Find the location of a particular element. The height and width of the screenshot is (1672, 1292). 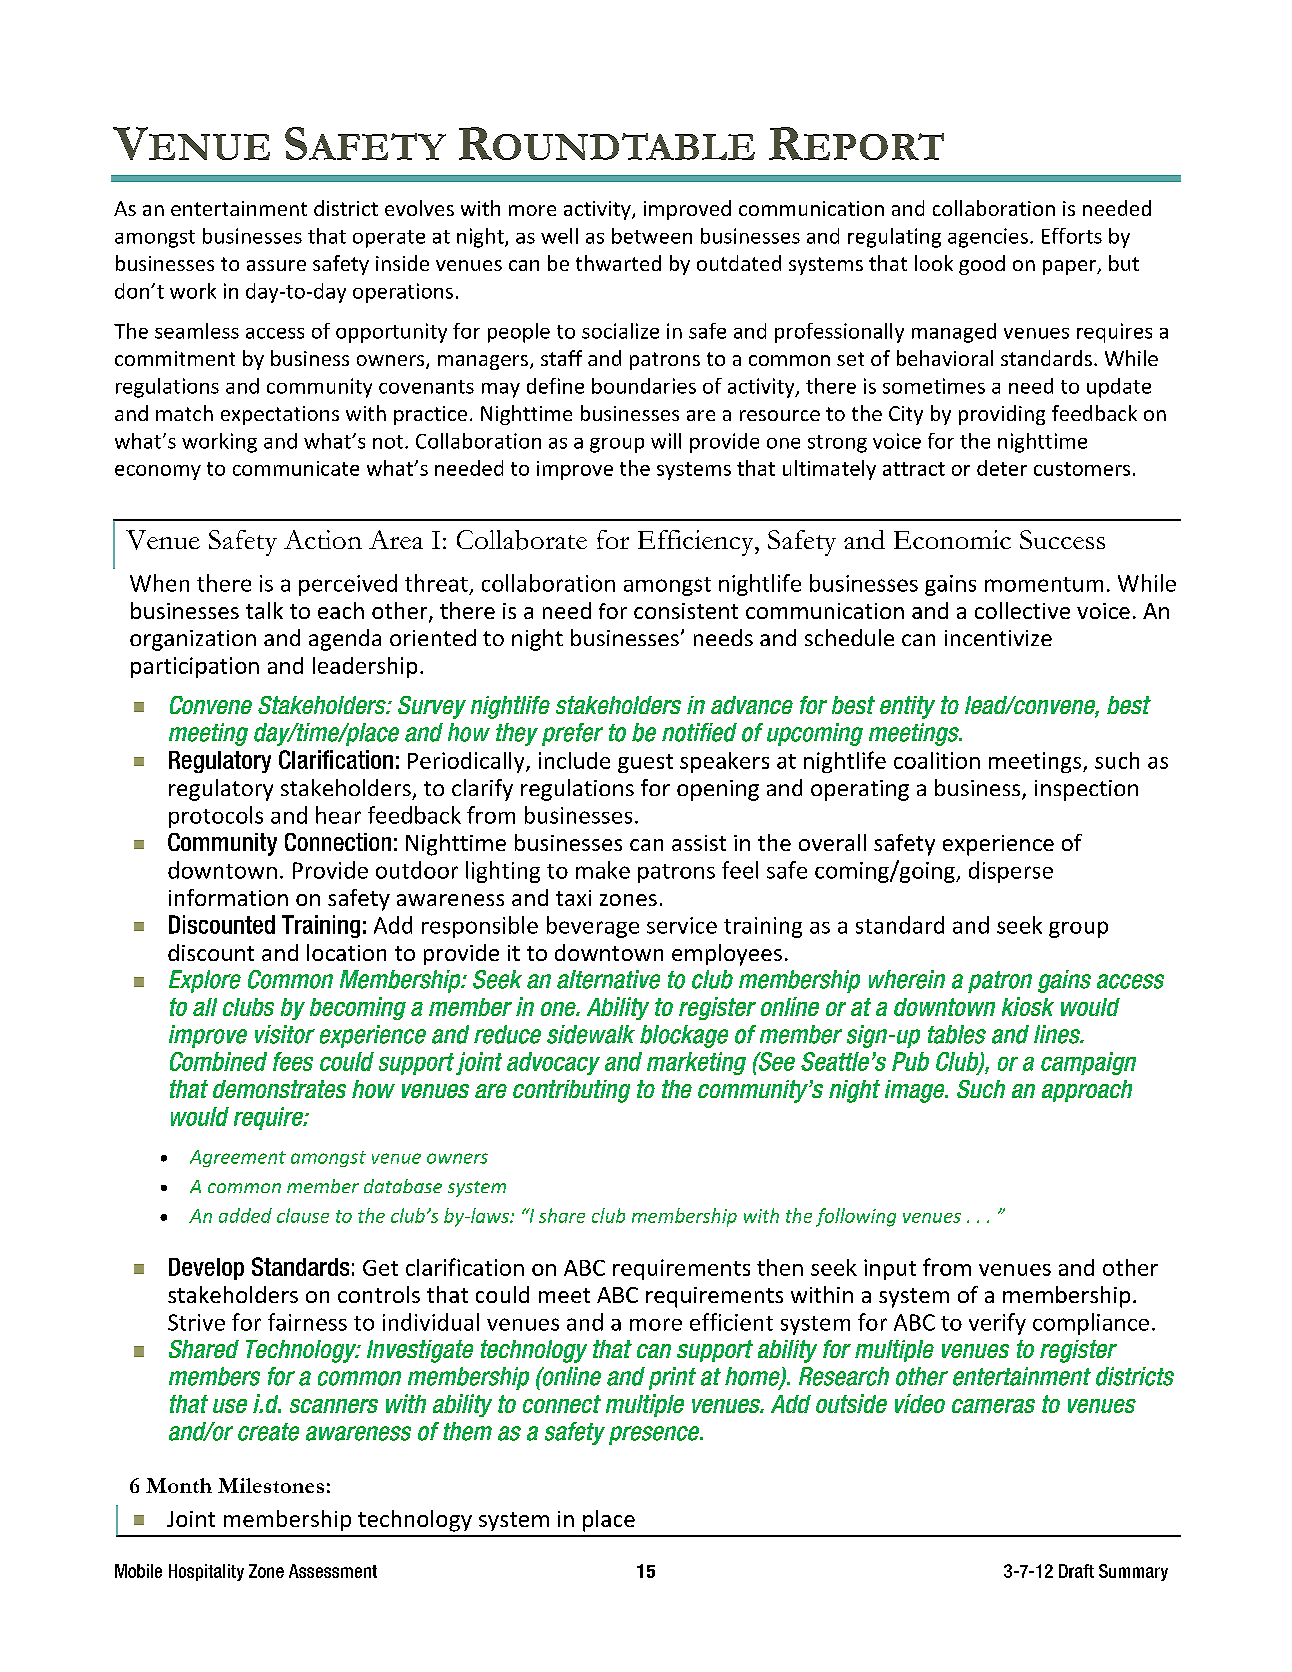

notified is located at coordinates (699, 732).
